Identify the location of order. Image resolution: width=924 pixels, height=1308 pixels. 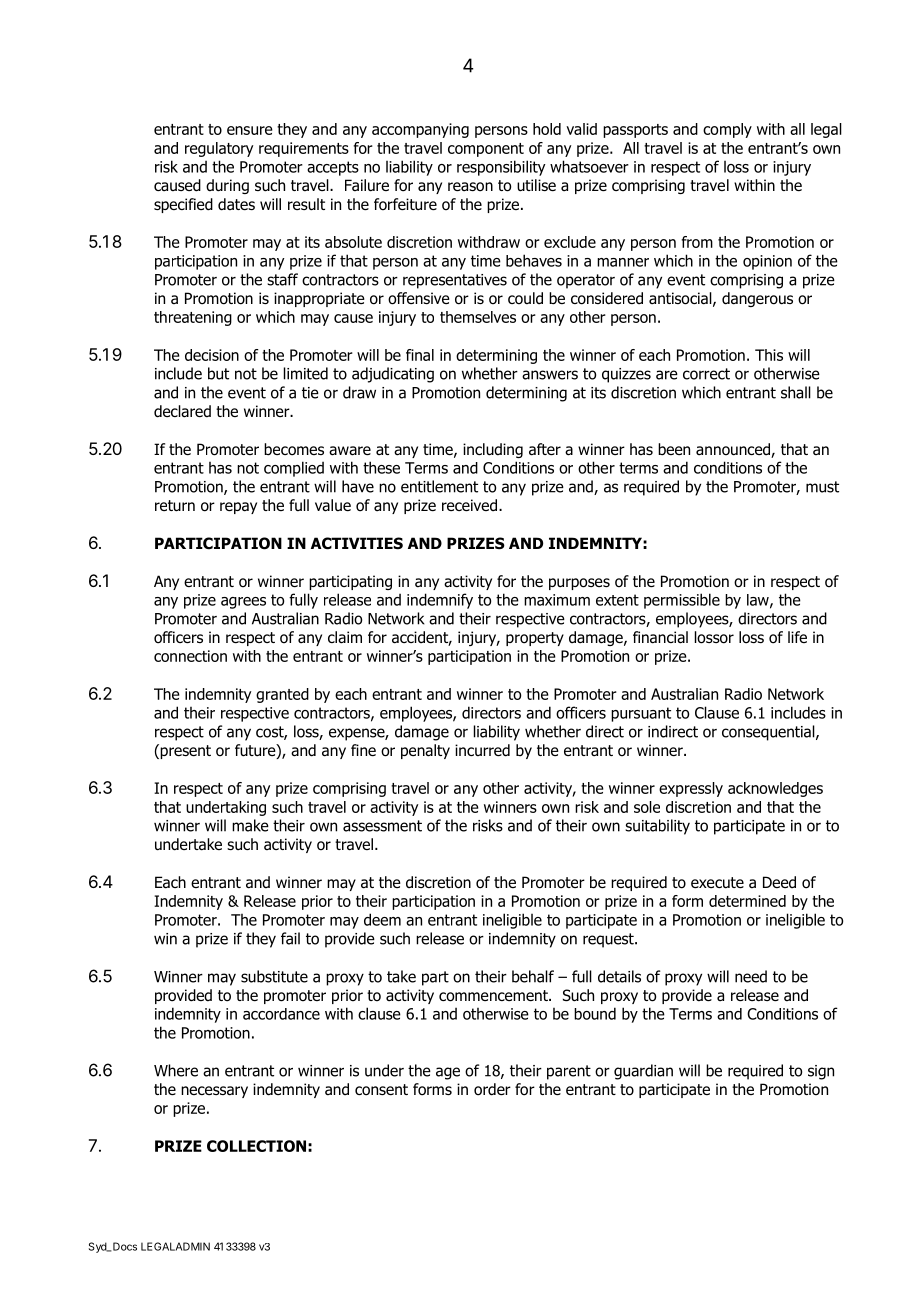
(492, 1089).
